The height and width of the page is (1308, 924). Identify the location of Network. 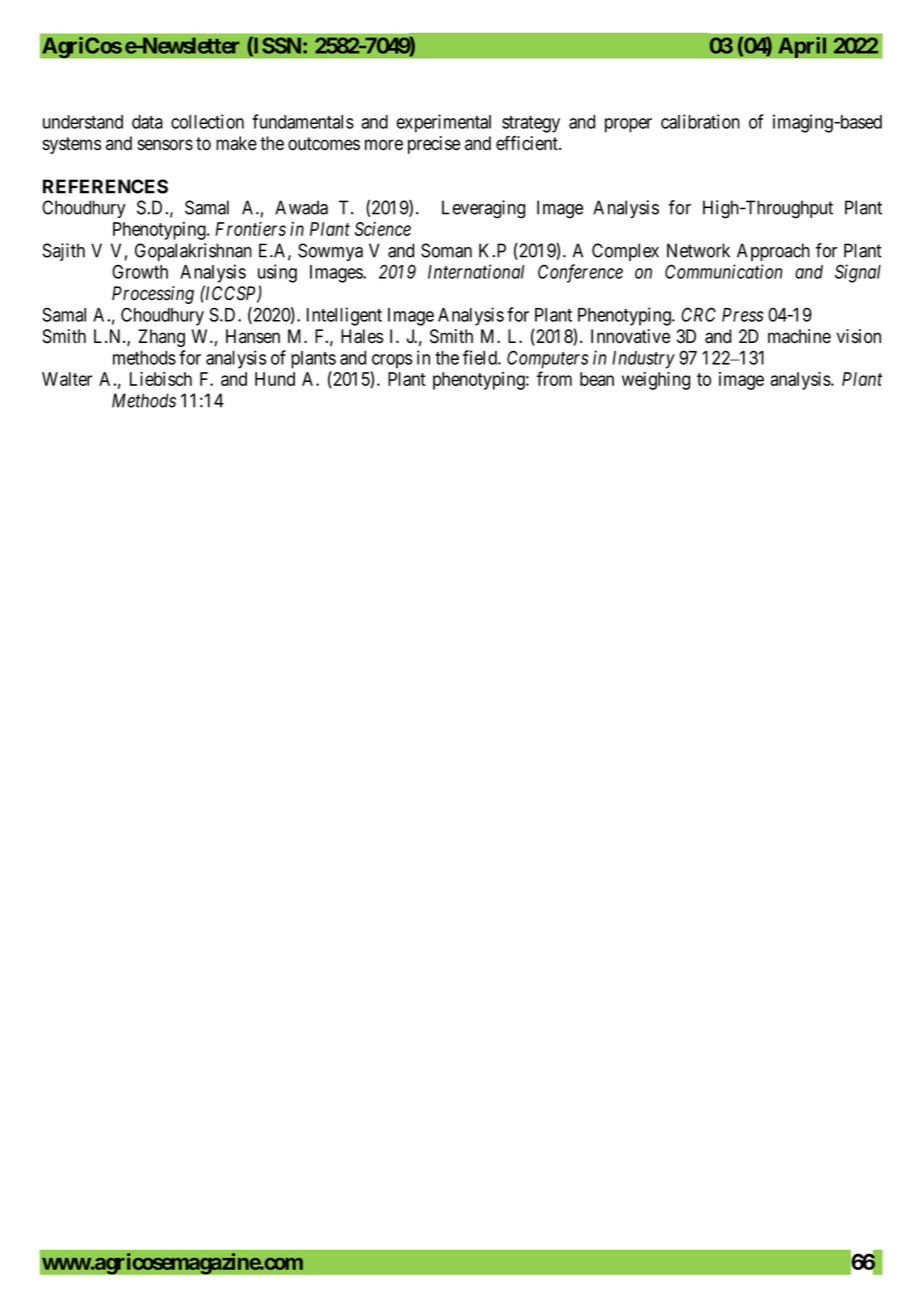
(698, 250).
